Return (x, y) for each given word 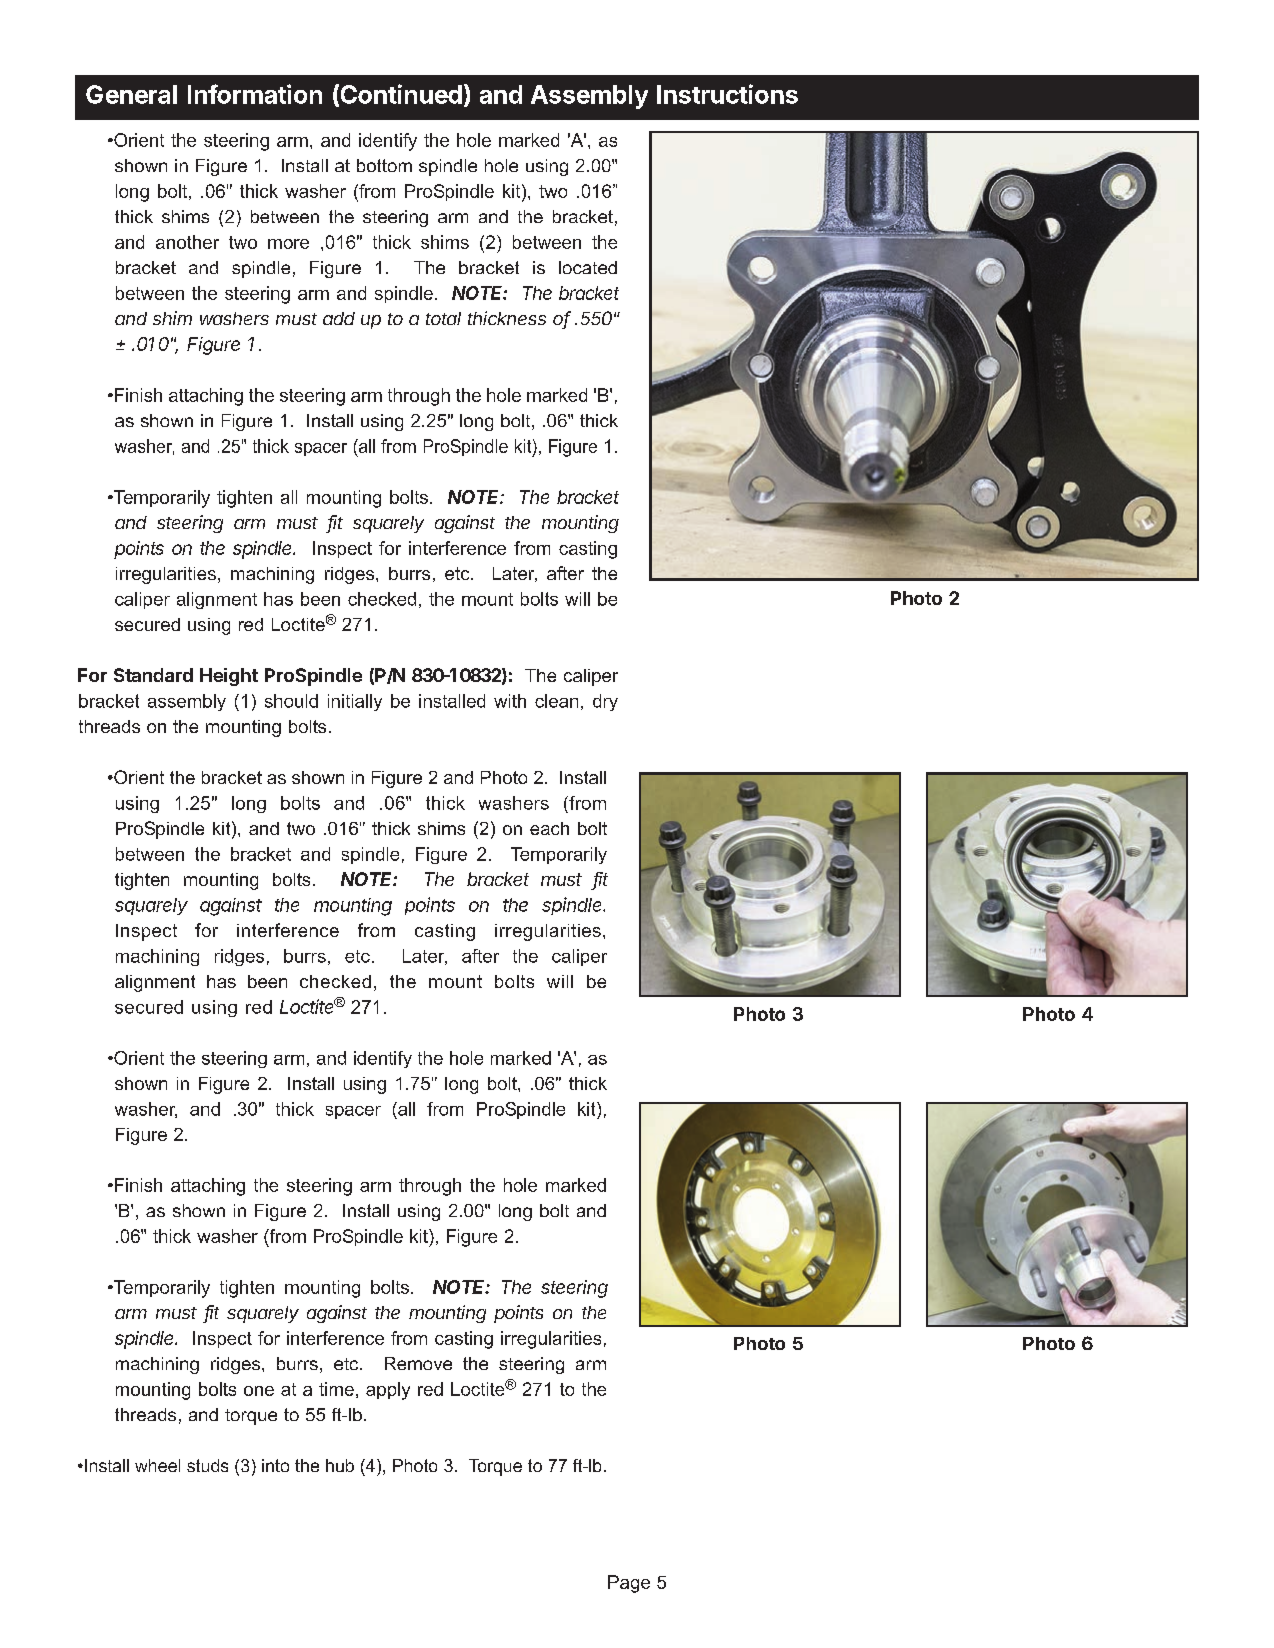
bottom (384, 165)
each (549, 828)
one (259, 1391)
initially (355, 702)
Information (255, 94)
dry (605, 702)
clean (556, 701)
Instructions (727, 94)
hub (340, 1465)
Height (229, 677)
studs (207, 1465)
